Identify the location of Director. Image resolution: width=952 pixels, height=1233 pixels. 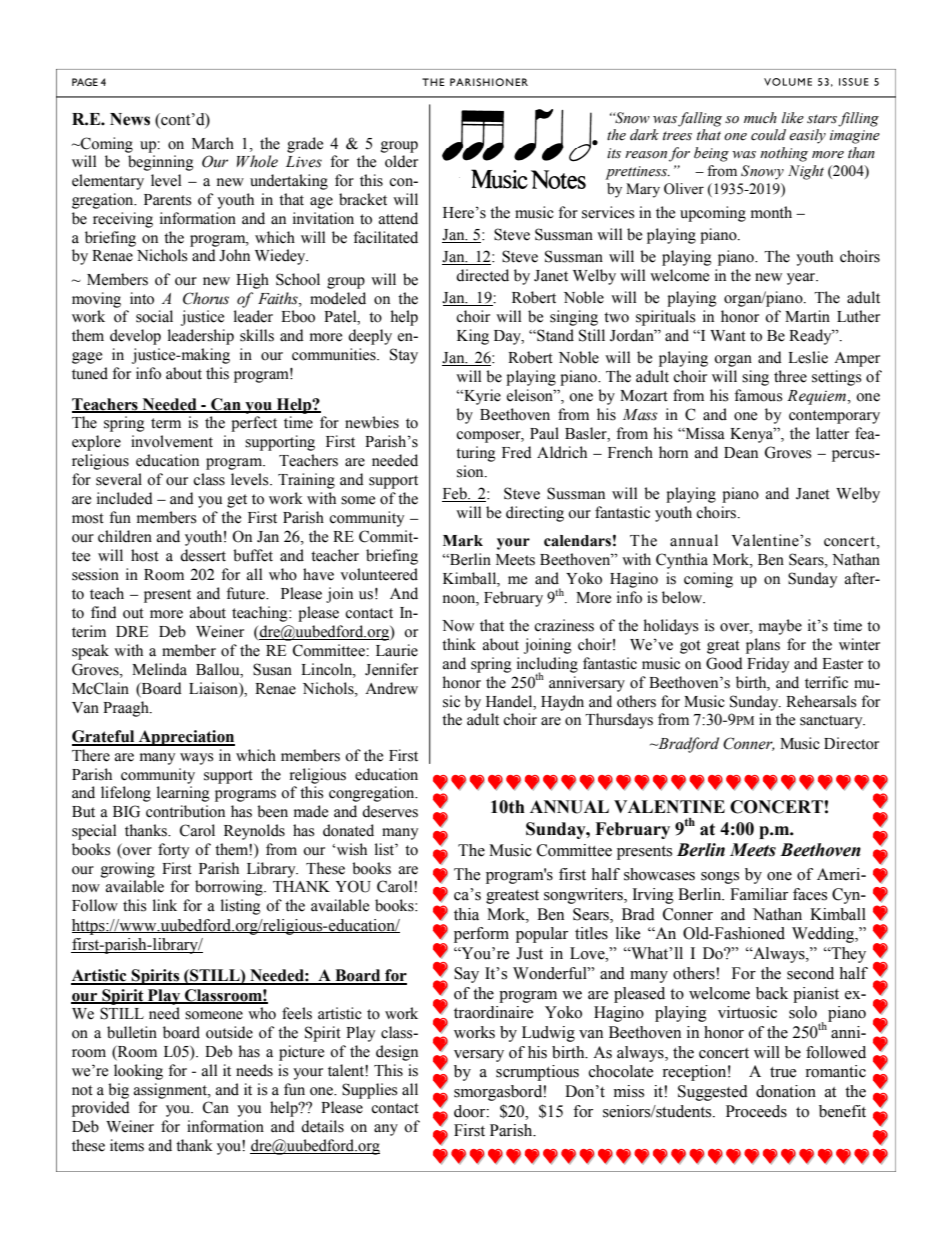
(851, 743).
